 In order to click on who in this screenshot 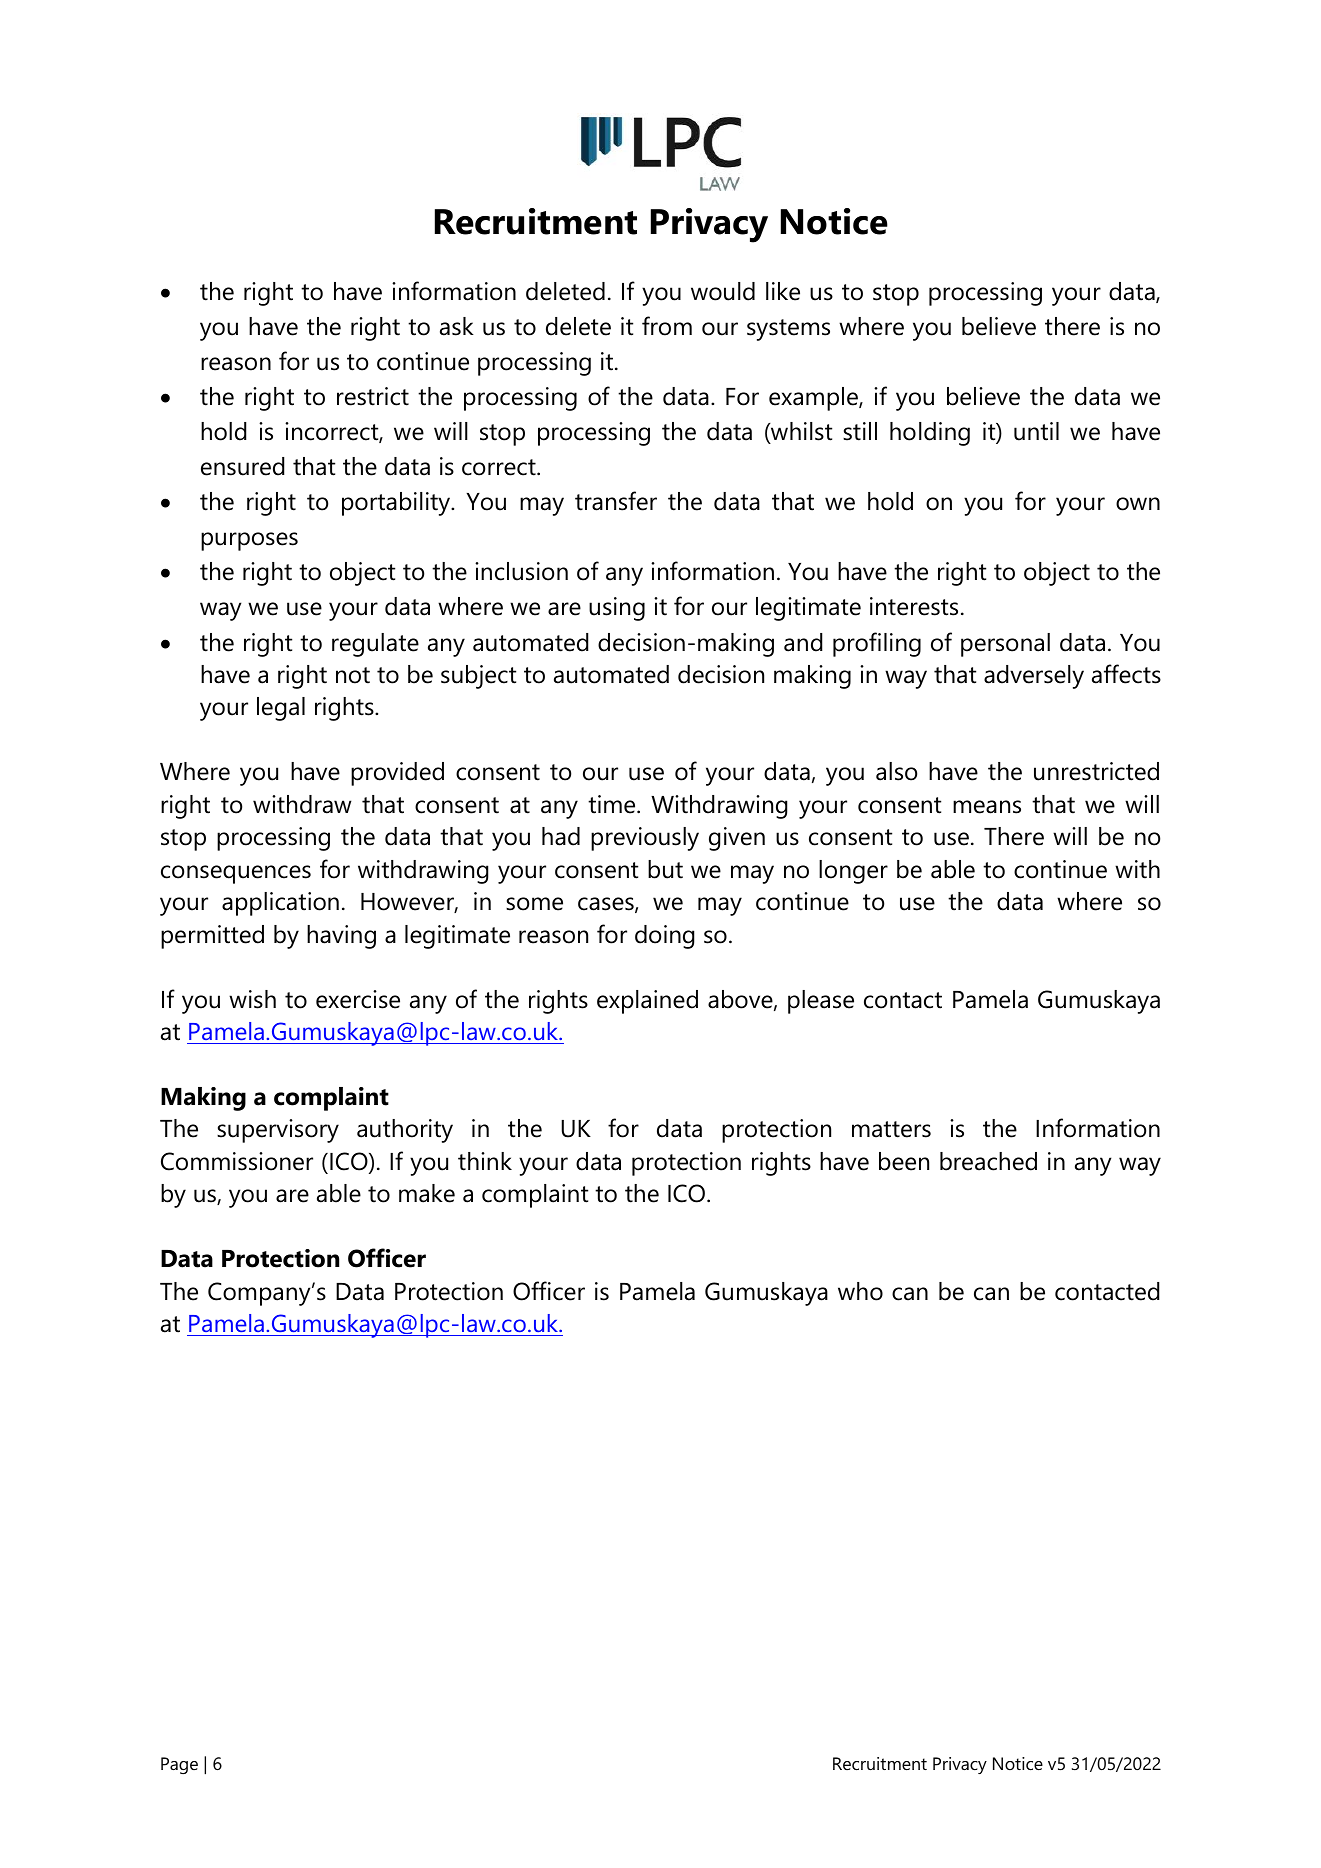, I will do `click(860, 1291)`.
